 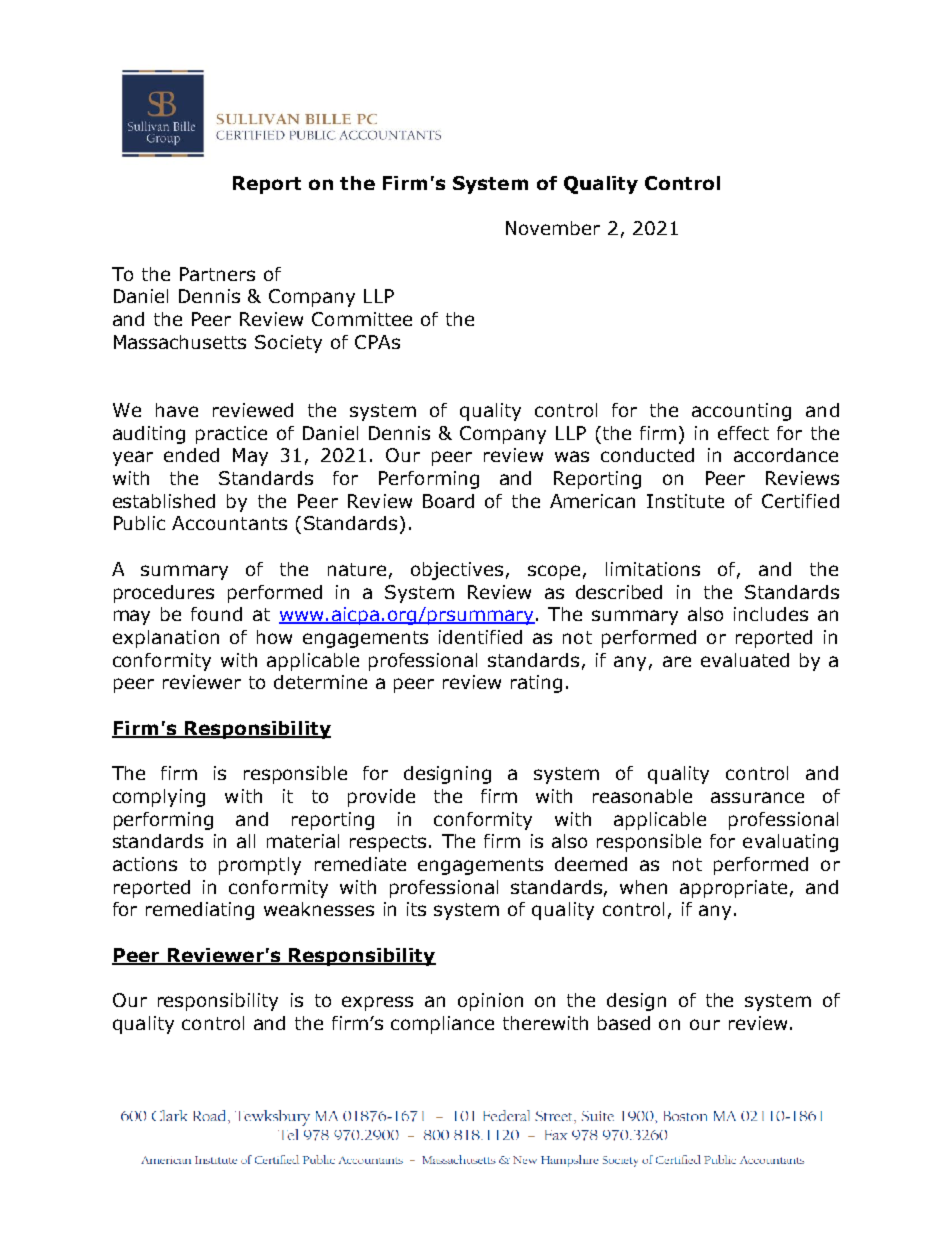 I want to click on remediating, so click(x=200, y=911).
